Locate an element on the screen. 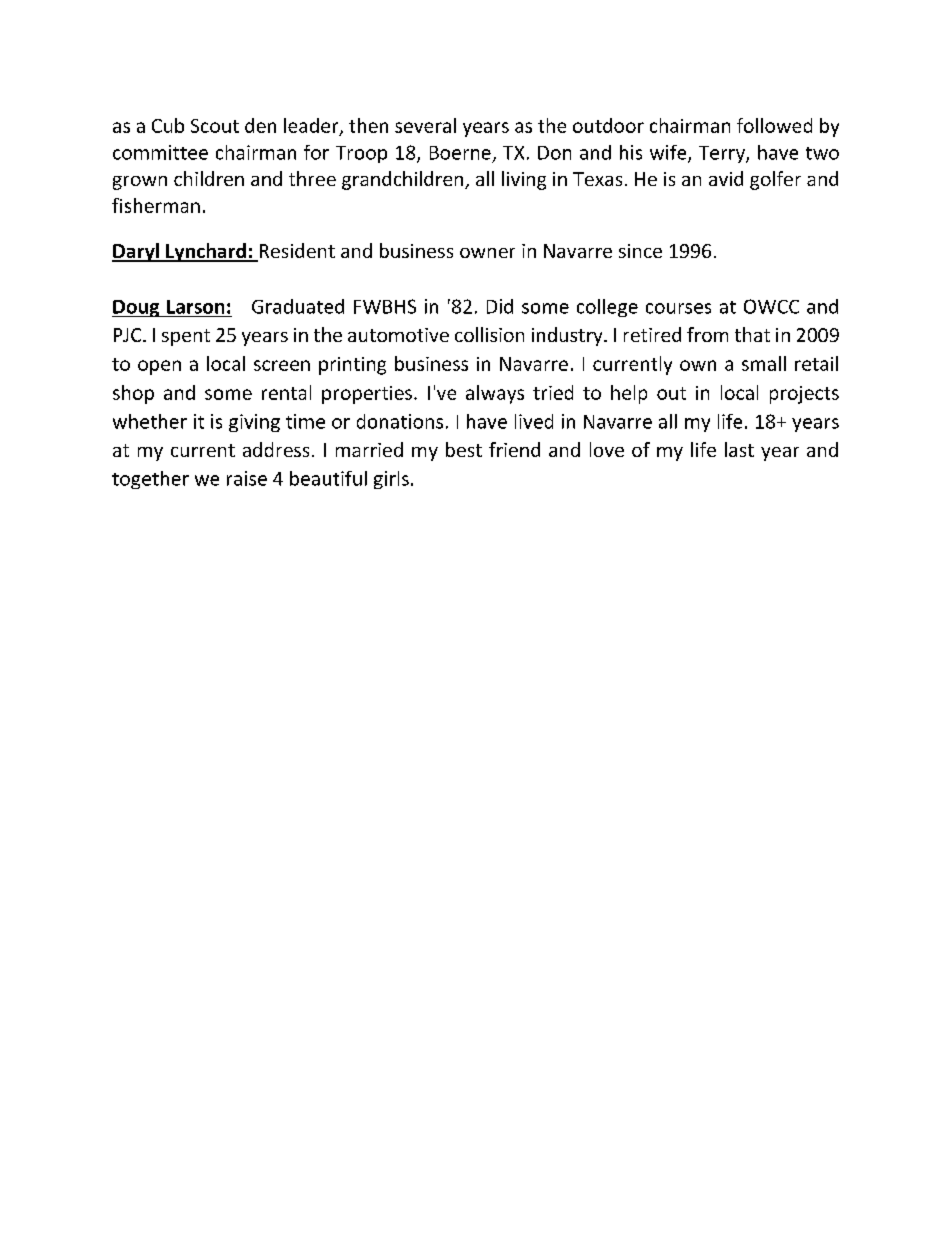  Scout is located at coordinates (215, 126).
